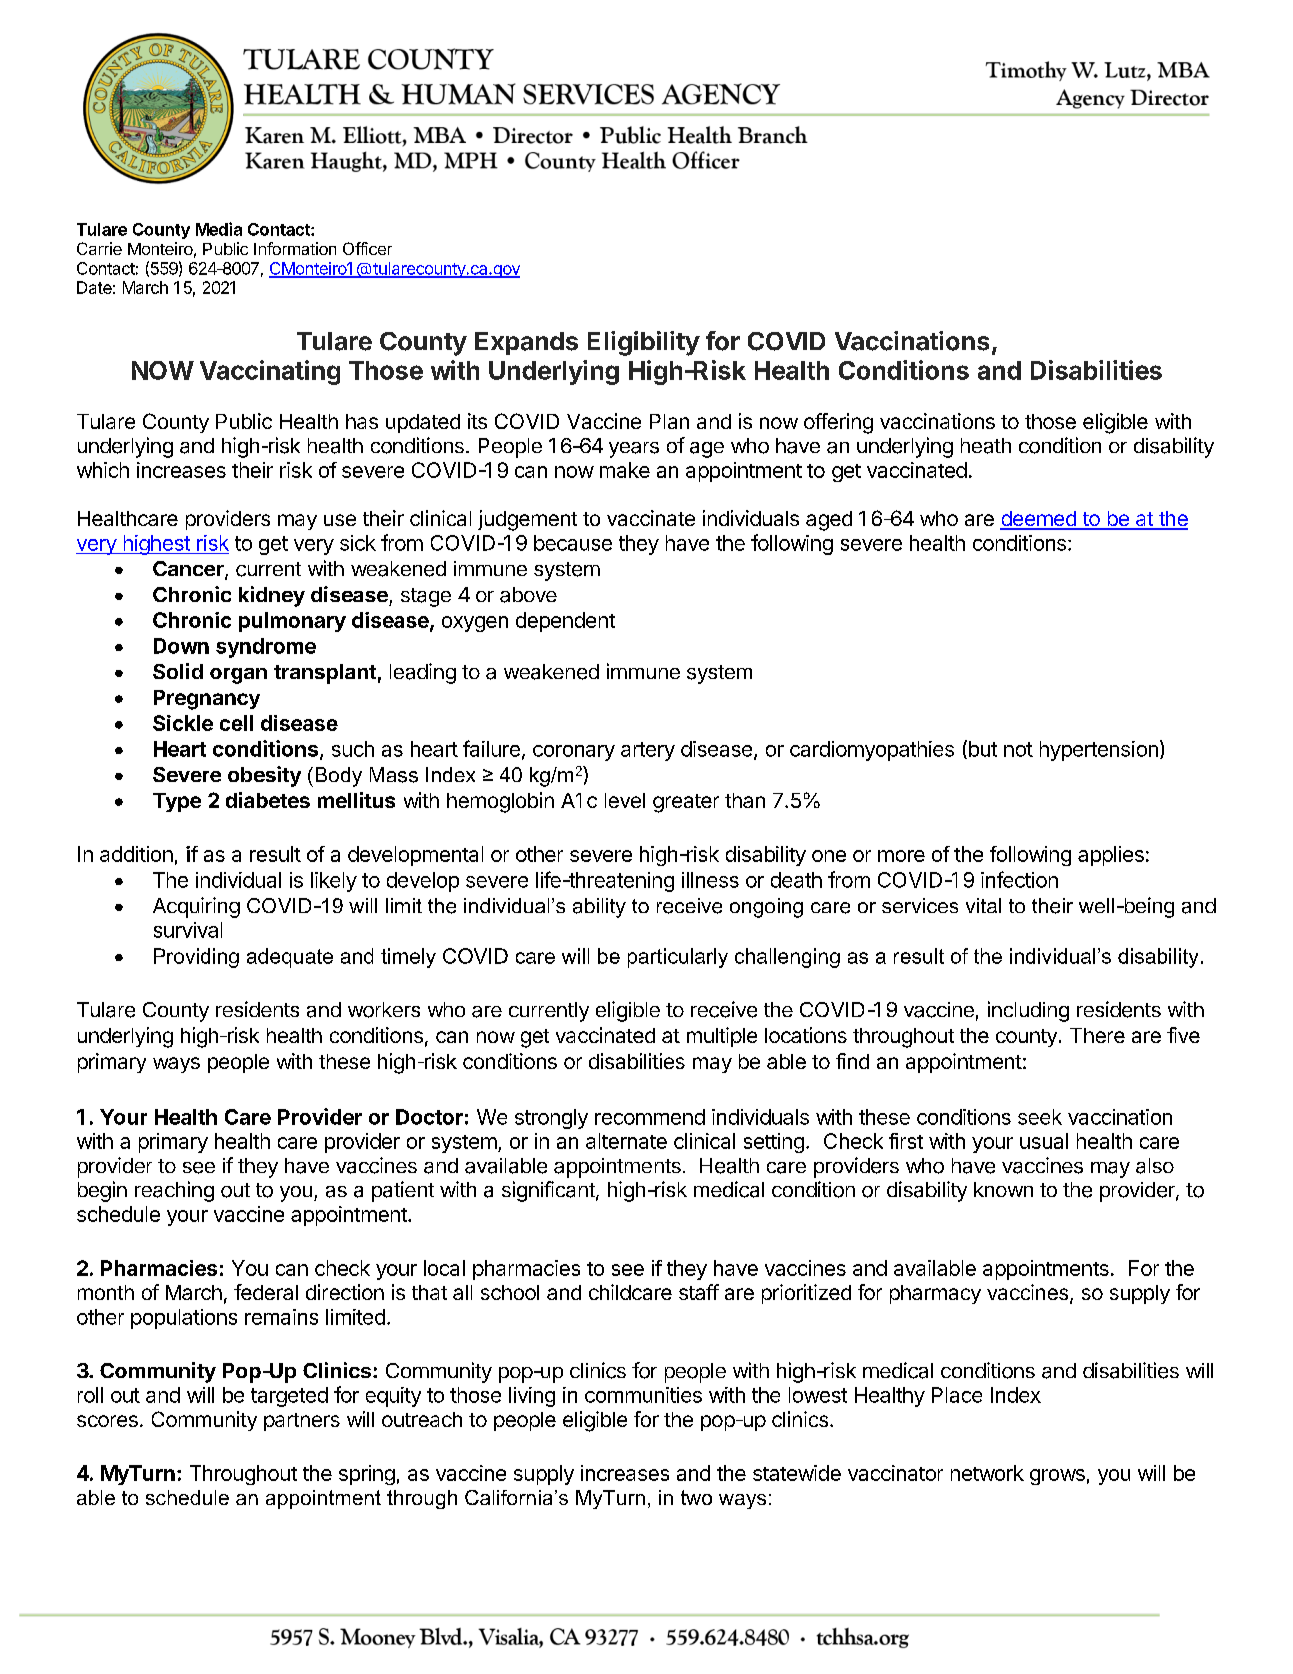  What do you see at coordinates (196, 958) in the document?
I see `Providing` at bounding box center [196, 958].
